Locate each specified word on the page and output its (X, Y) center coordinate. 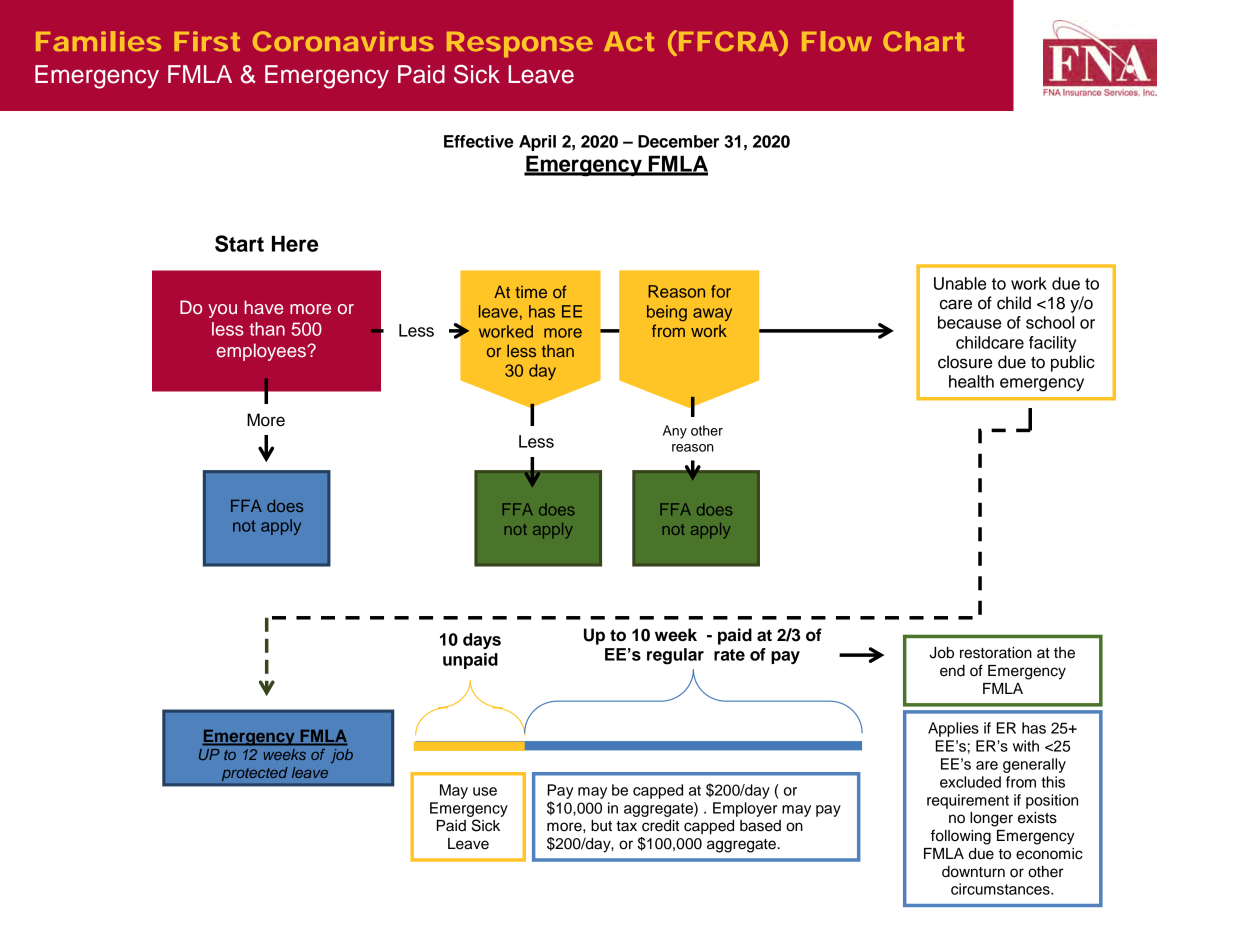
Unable (960, 283)
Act (629, 42)
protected (254, 774)
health (971, 381)
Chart (923, 41)
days (482, 641)
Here (295, 243)
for (721, 291)
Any (675, 432)
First (207, 41)
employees (262, 352)
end (952, 671)
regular (675, 656)
